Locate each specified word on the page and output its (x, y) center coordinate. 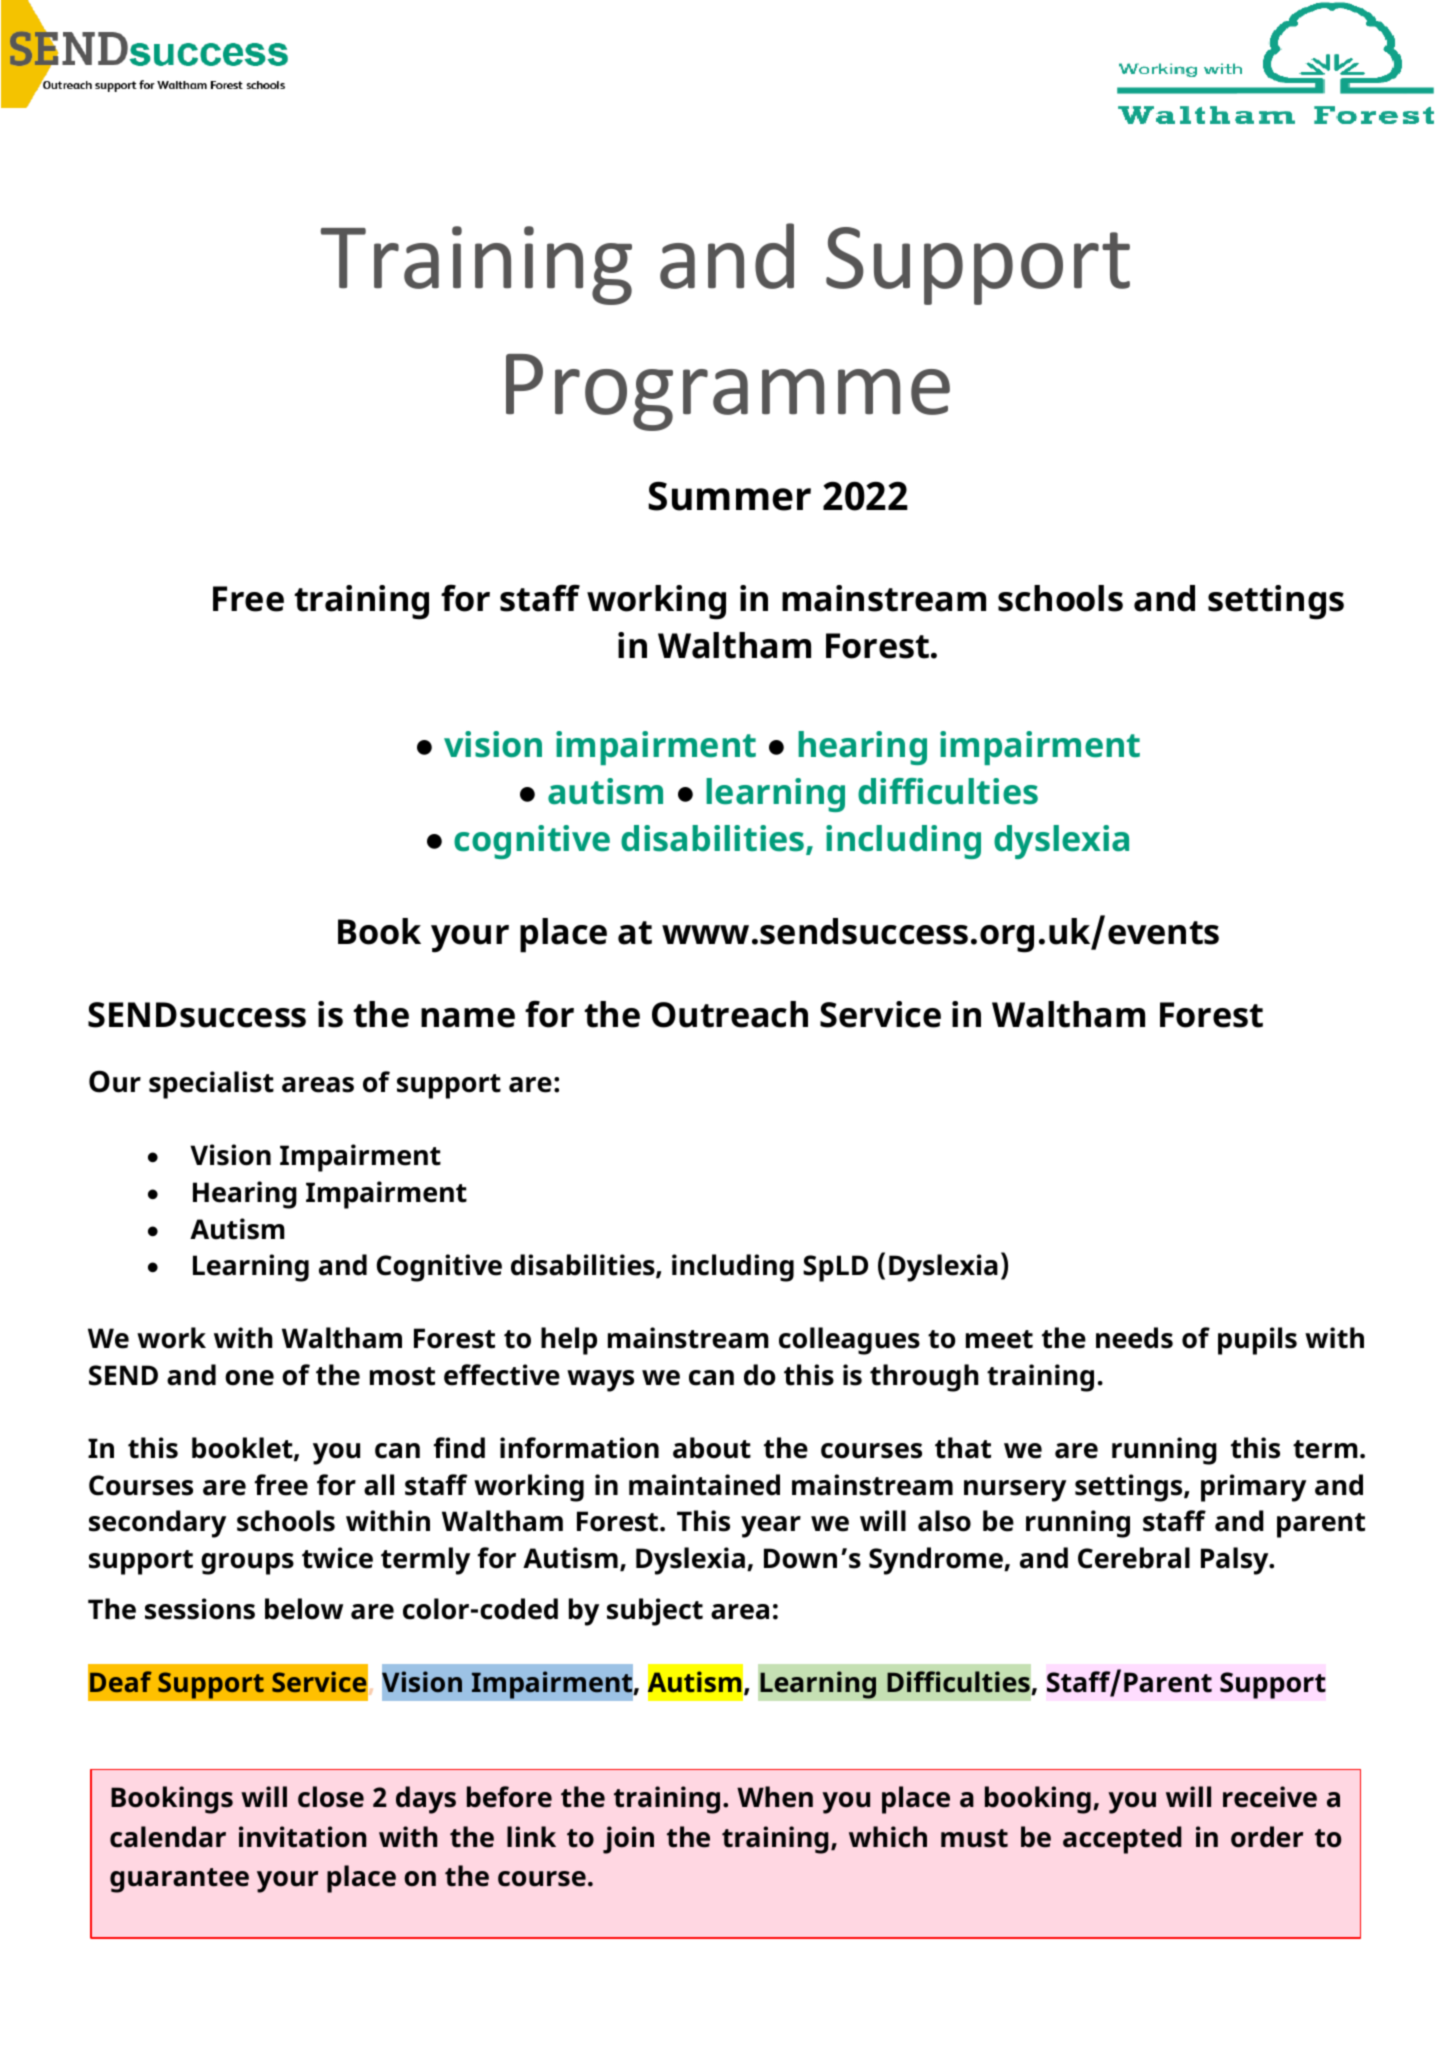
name (468, 1018)
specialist (211, 1085)
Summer (729, 496)
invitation (302, 1837)
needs (1134, 1338)
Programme (728, 392)
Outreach (730, 1014)
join (628, 1840)
